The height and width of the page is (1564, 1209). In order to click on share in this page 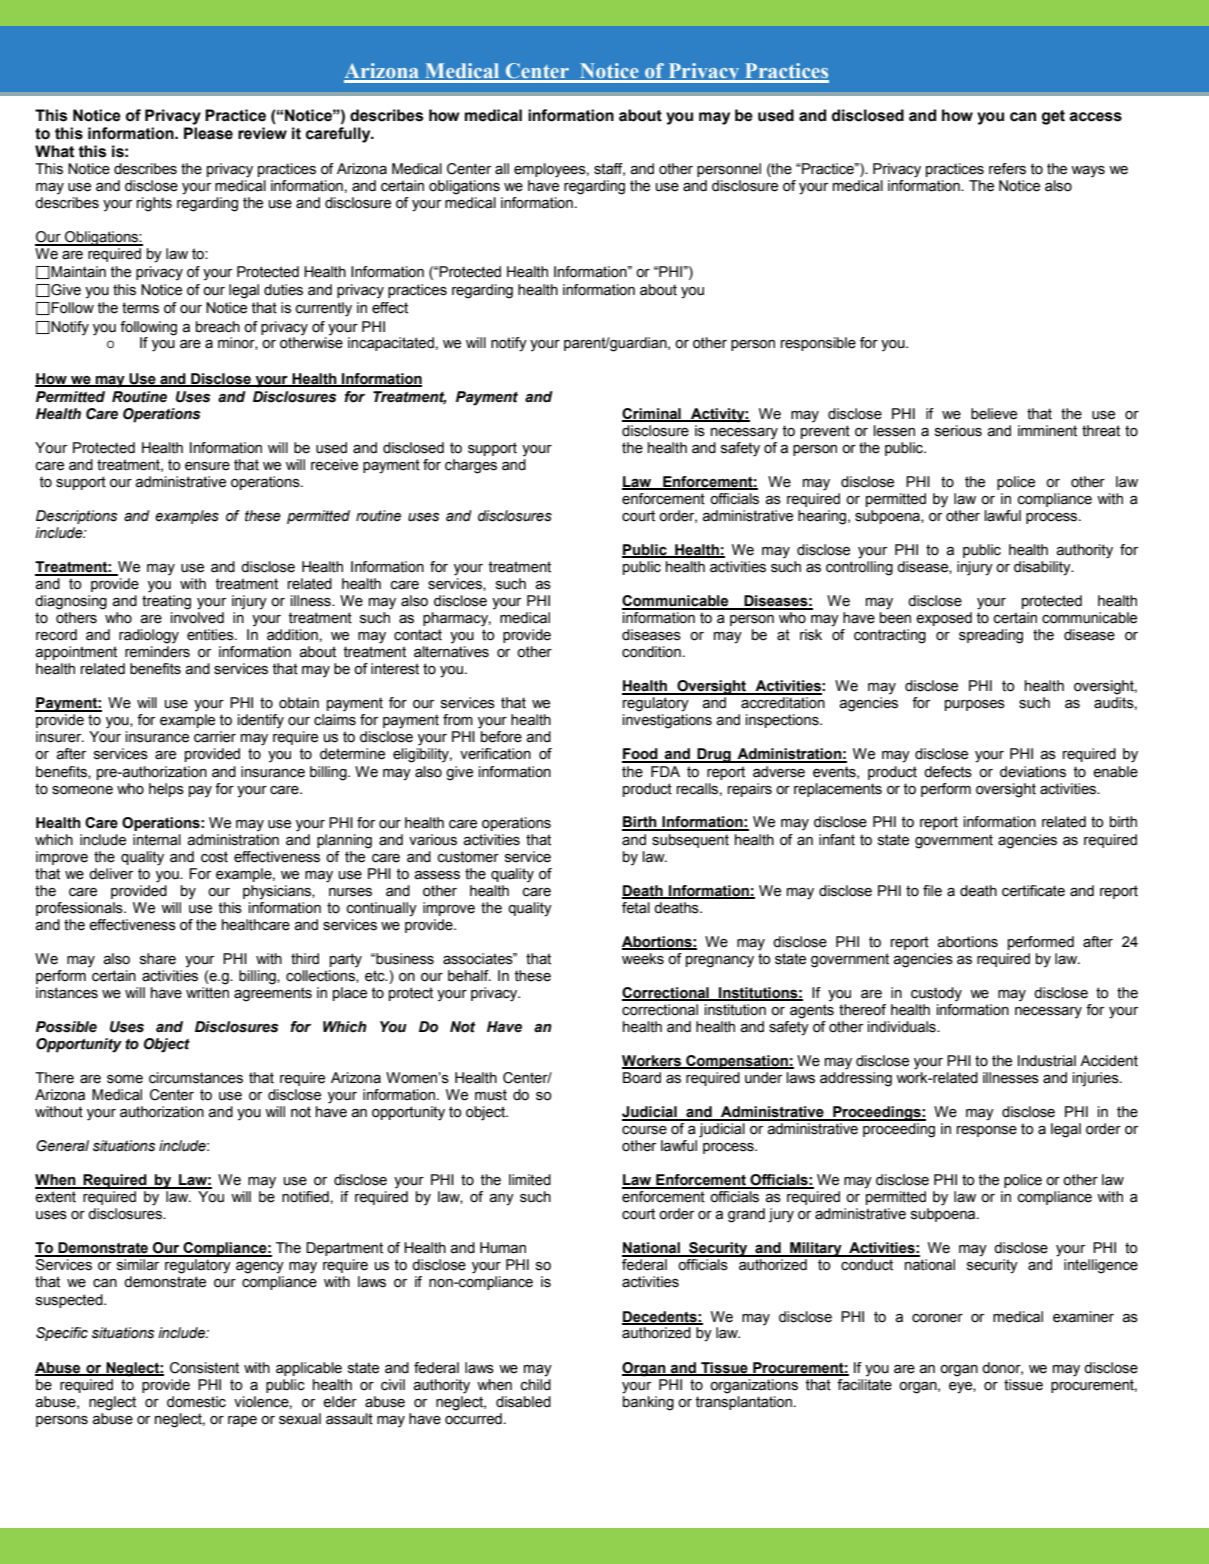, I will do `click(158, 959)`.
